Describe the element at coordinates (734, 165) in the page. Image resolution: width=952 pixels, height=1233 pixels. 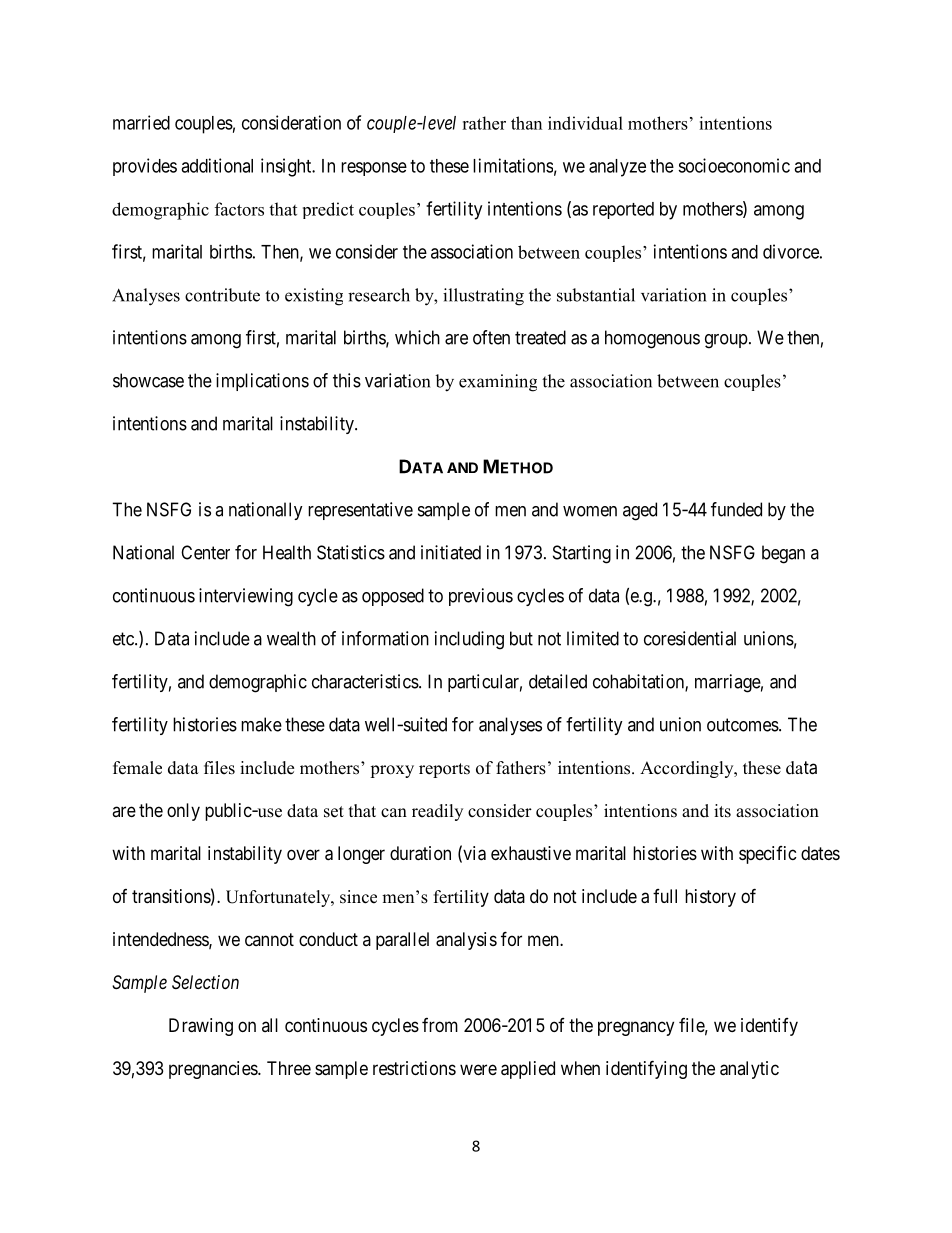
I see `socioeconomic` at that location.
